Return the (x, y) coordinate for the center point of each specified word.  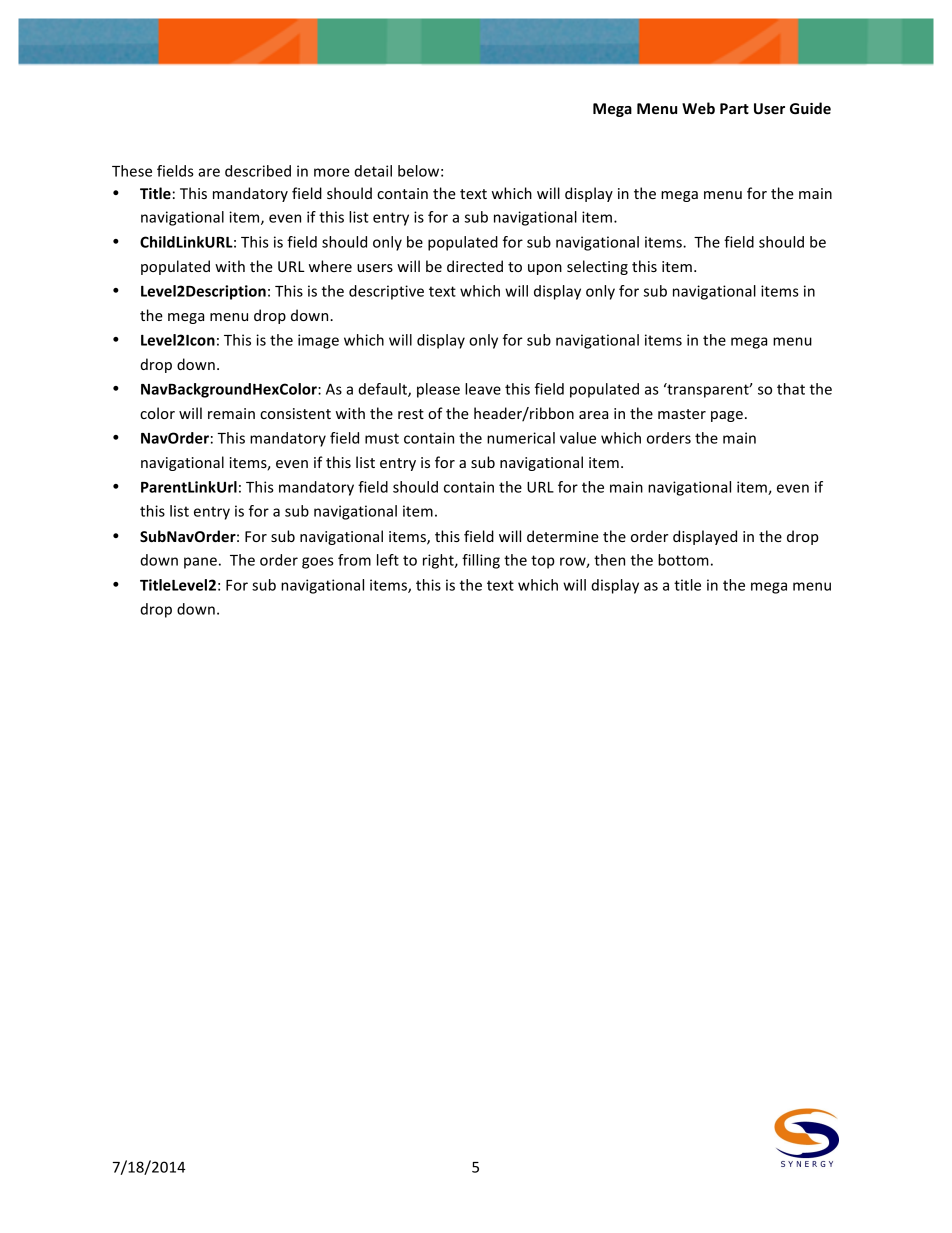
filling (481, 561)
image (318, 341)
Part (734, 108)
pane (200, 563)
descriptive (386, 292)
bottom (683, 560)
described (258, 171)
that (791, 389)
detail (373, 171)
